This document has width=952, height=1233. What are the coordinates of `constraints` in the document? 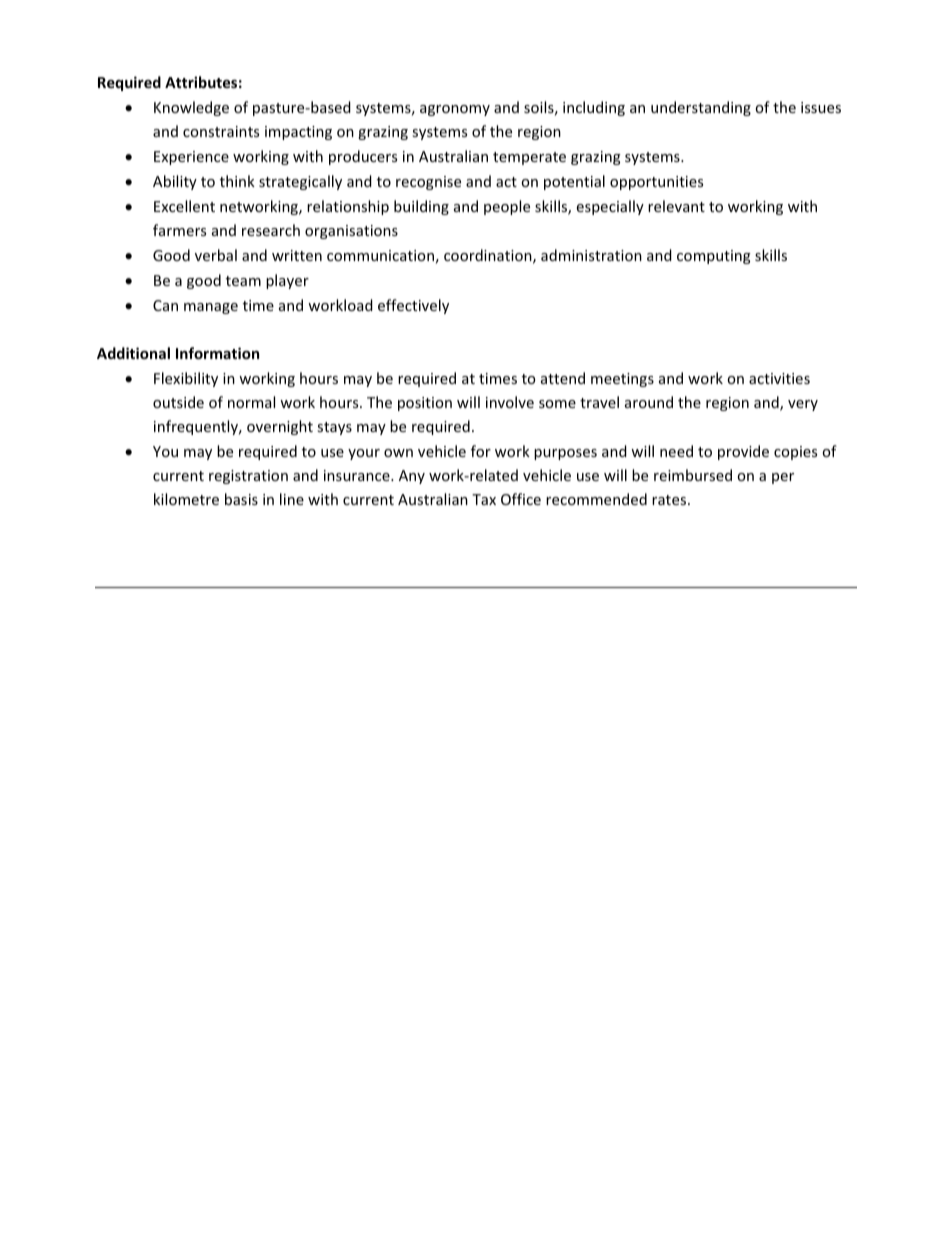 It's located at (221, 131).
